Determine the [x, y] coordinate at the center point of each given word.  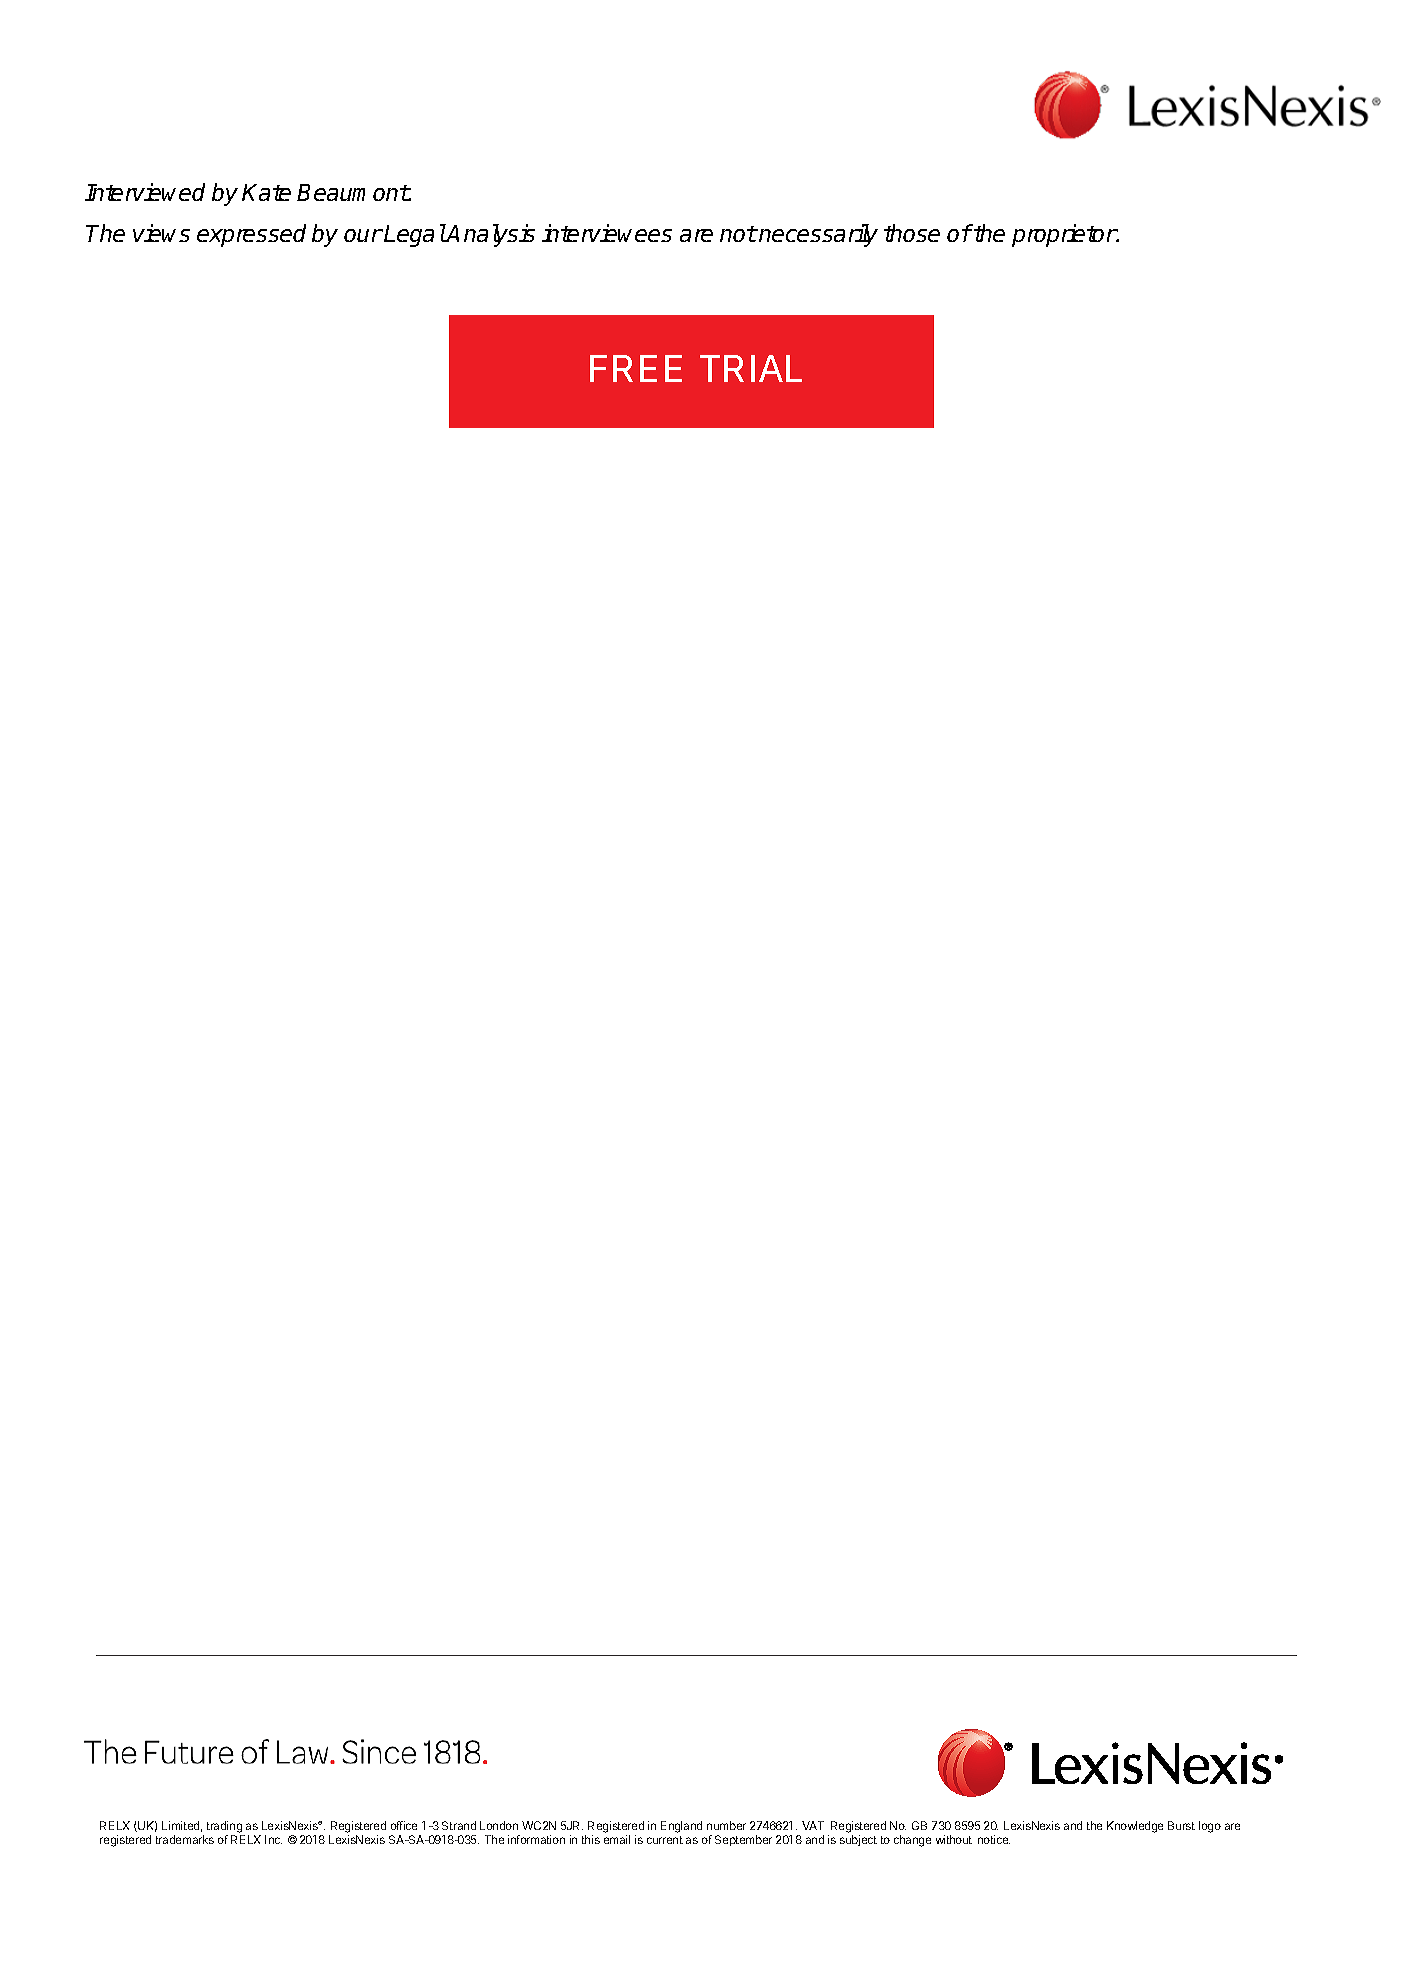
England [681, 1827]
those [912, 233]
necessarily [818, 235]
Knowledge [1135, 1827]
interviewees [607, 233]
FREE [636, 368]
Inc [273, 1839]
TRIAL [751, 368]
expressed [251, 235]
